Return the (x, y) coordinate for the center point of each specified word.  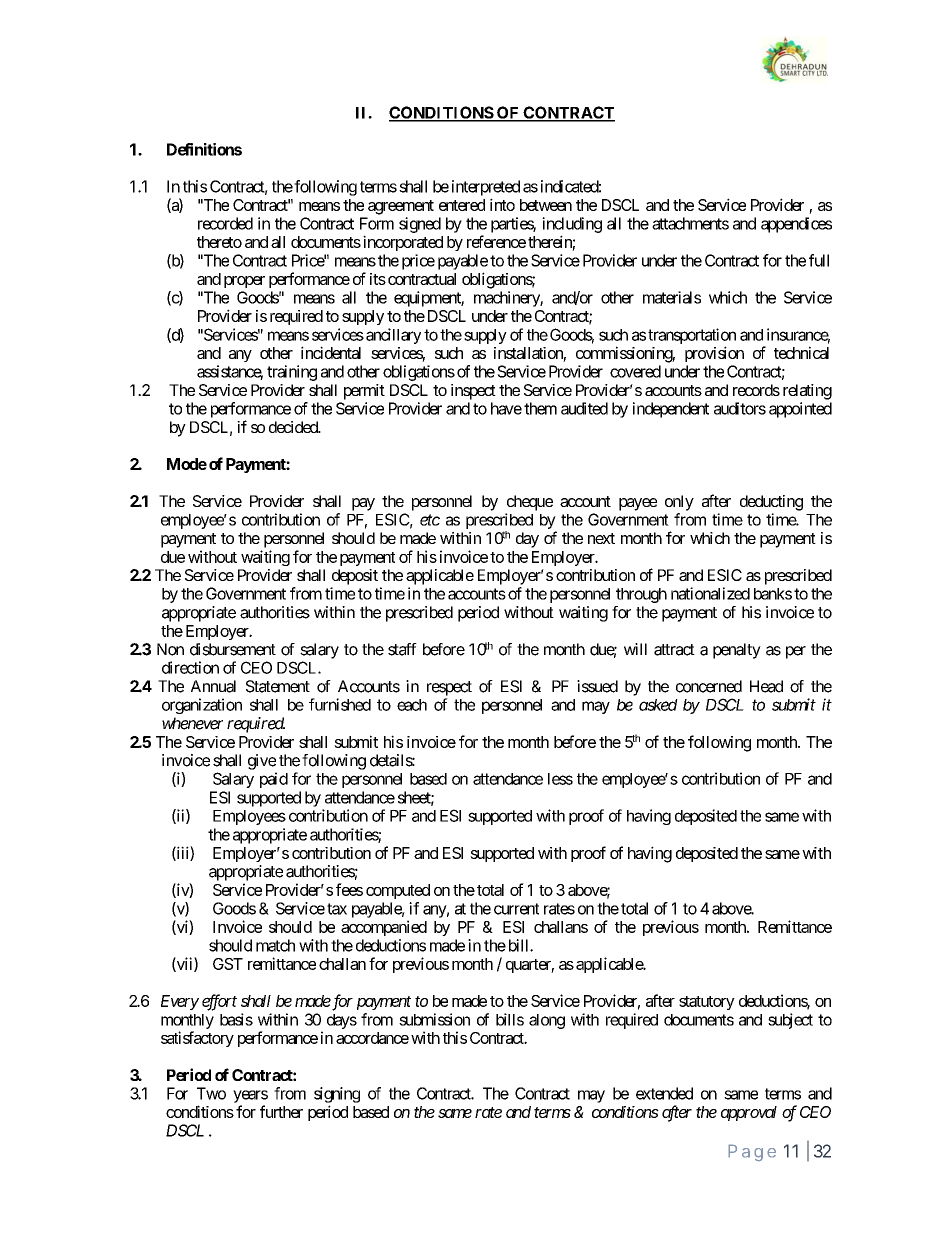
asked (658, 705)
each (412, 705)
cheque (530, 503)
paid (274, 780)
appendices (796, 225)
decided (294, 427)
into (502, 204)
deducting (771, 503)
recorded (225, 223)
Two (211, 1093)
